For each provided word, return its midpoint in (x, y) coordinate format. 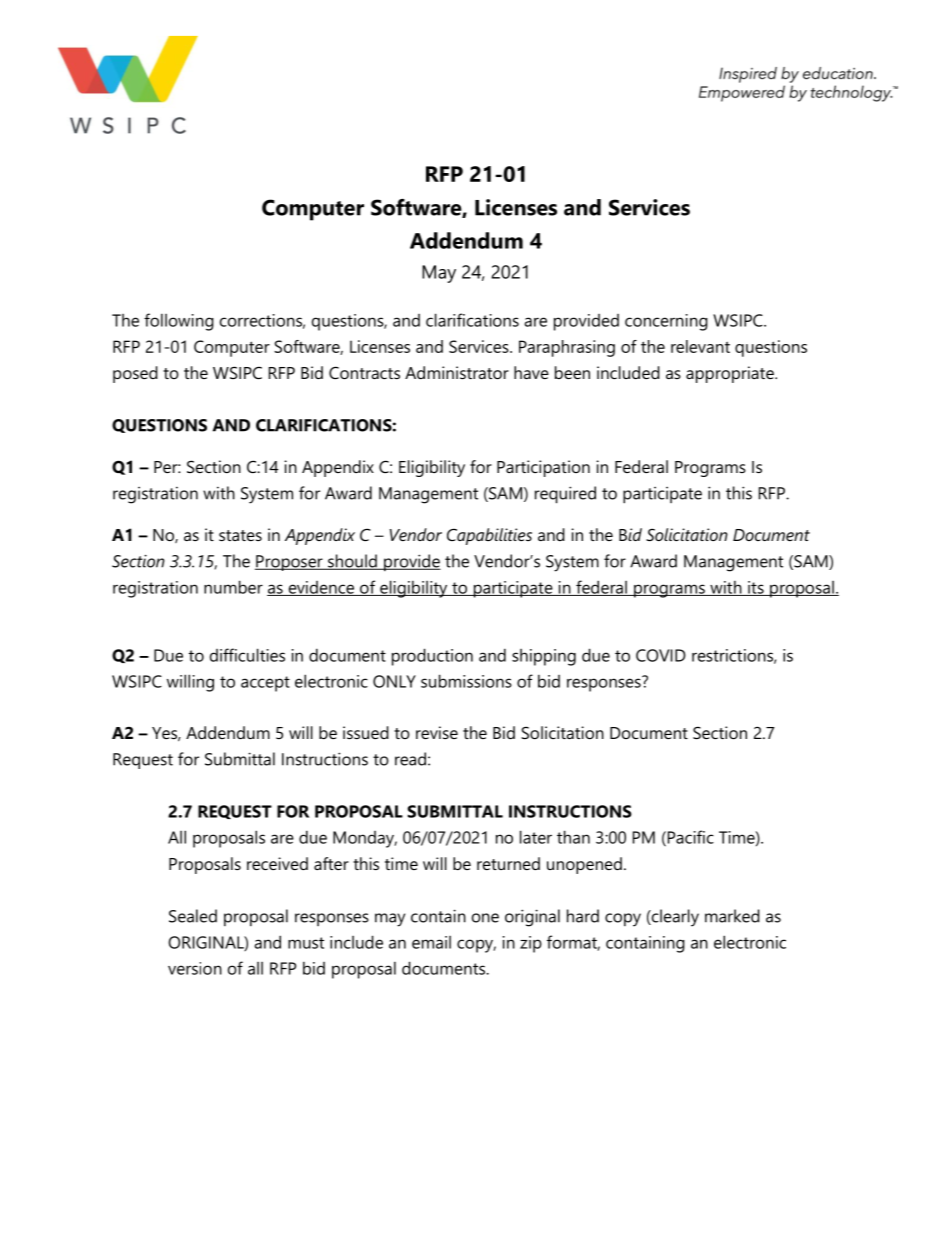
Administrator (457, 372)
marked (732, 916)
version (195, 968)
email (431, 942)
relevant (700, 346)
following (179, 322)
